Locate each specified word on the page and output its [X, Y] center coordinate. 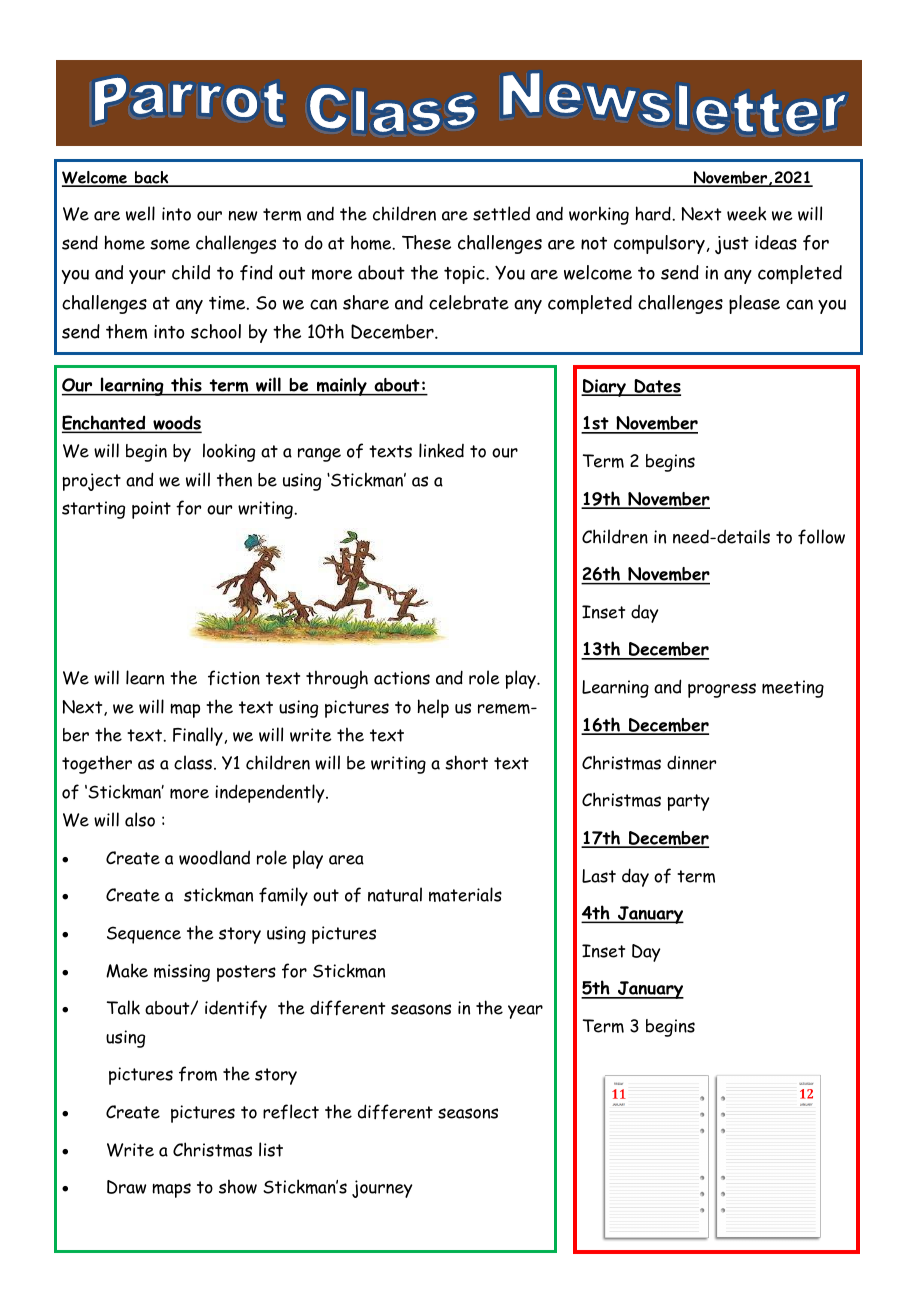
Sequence [144, 935]
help [433, 708]
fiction [234, 678]
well [140, 213]
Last [599, 876]
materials [465, 894]
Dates [656, 387]
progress [722, 690]
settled [501, 213]
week [747, 213]
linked [441, 450]
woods [176, 424]
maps [171, 1190]
